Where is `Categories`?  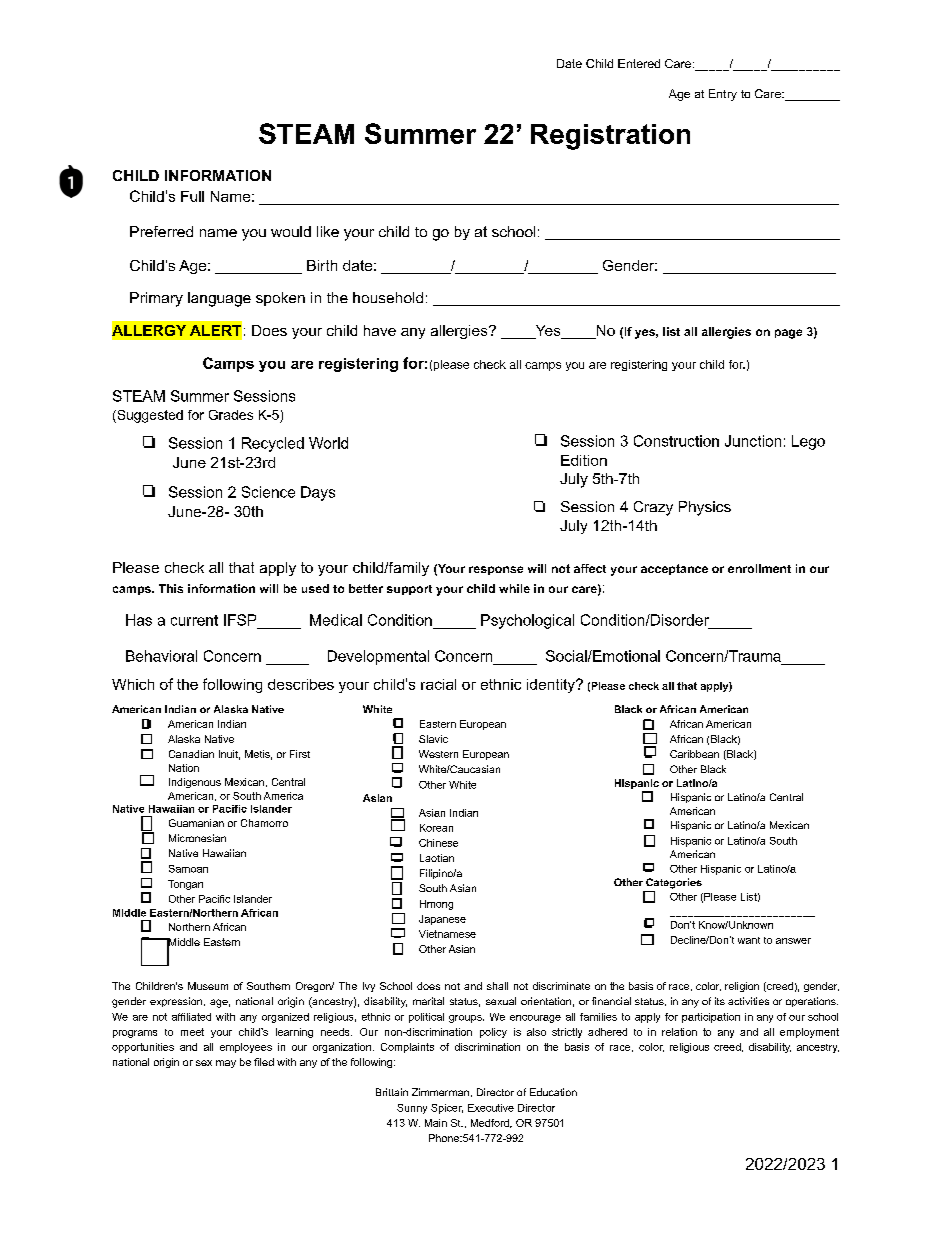
Categories is located at coordinates (674, 883).
